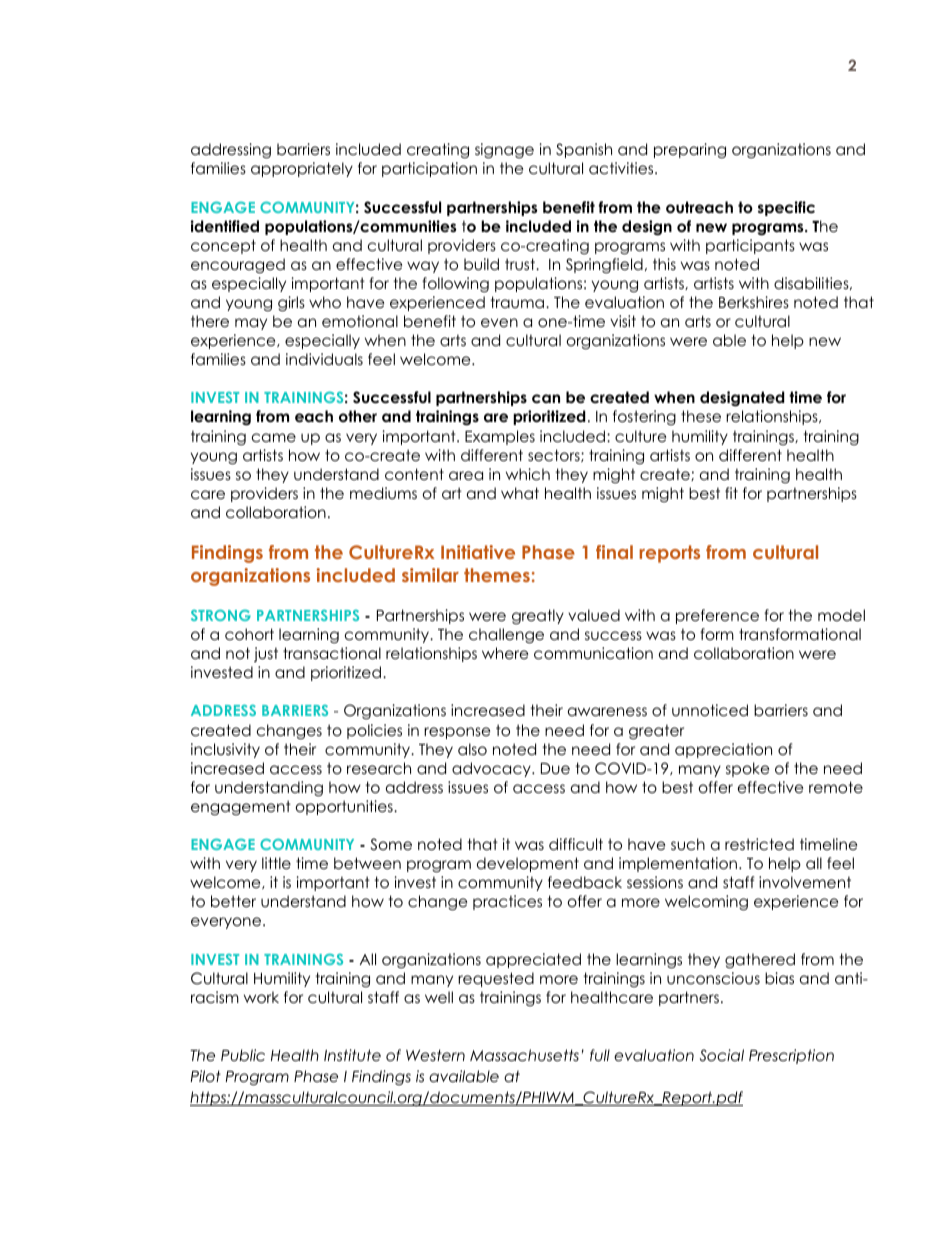  Describe the element at coordinates (528, 474) in the page. I see `which` at that location.
